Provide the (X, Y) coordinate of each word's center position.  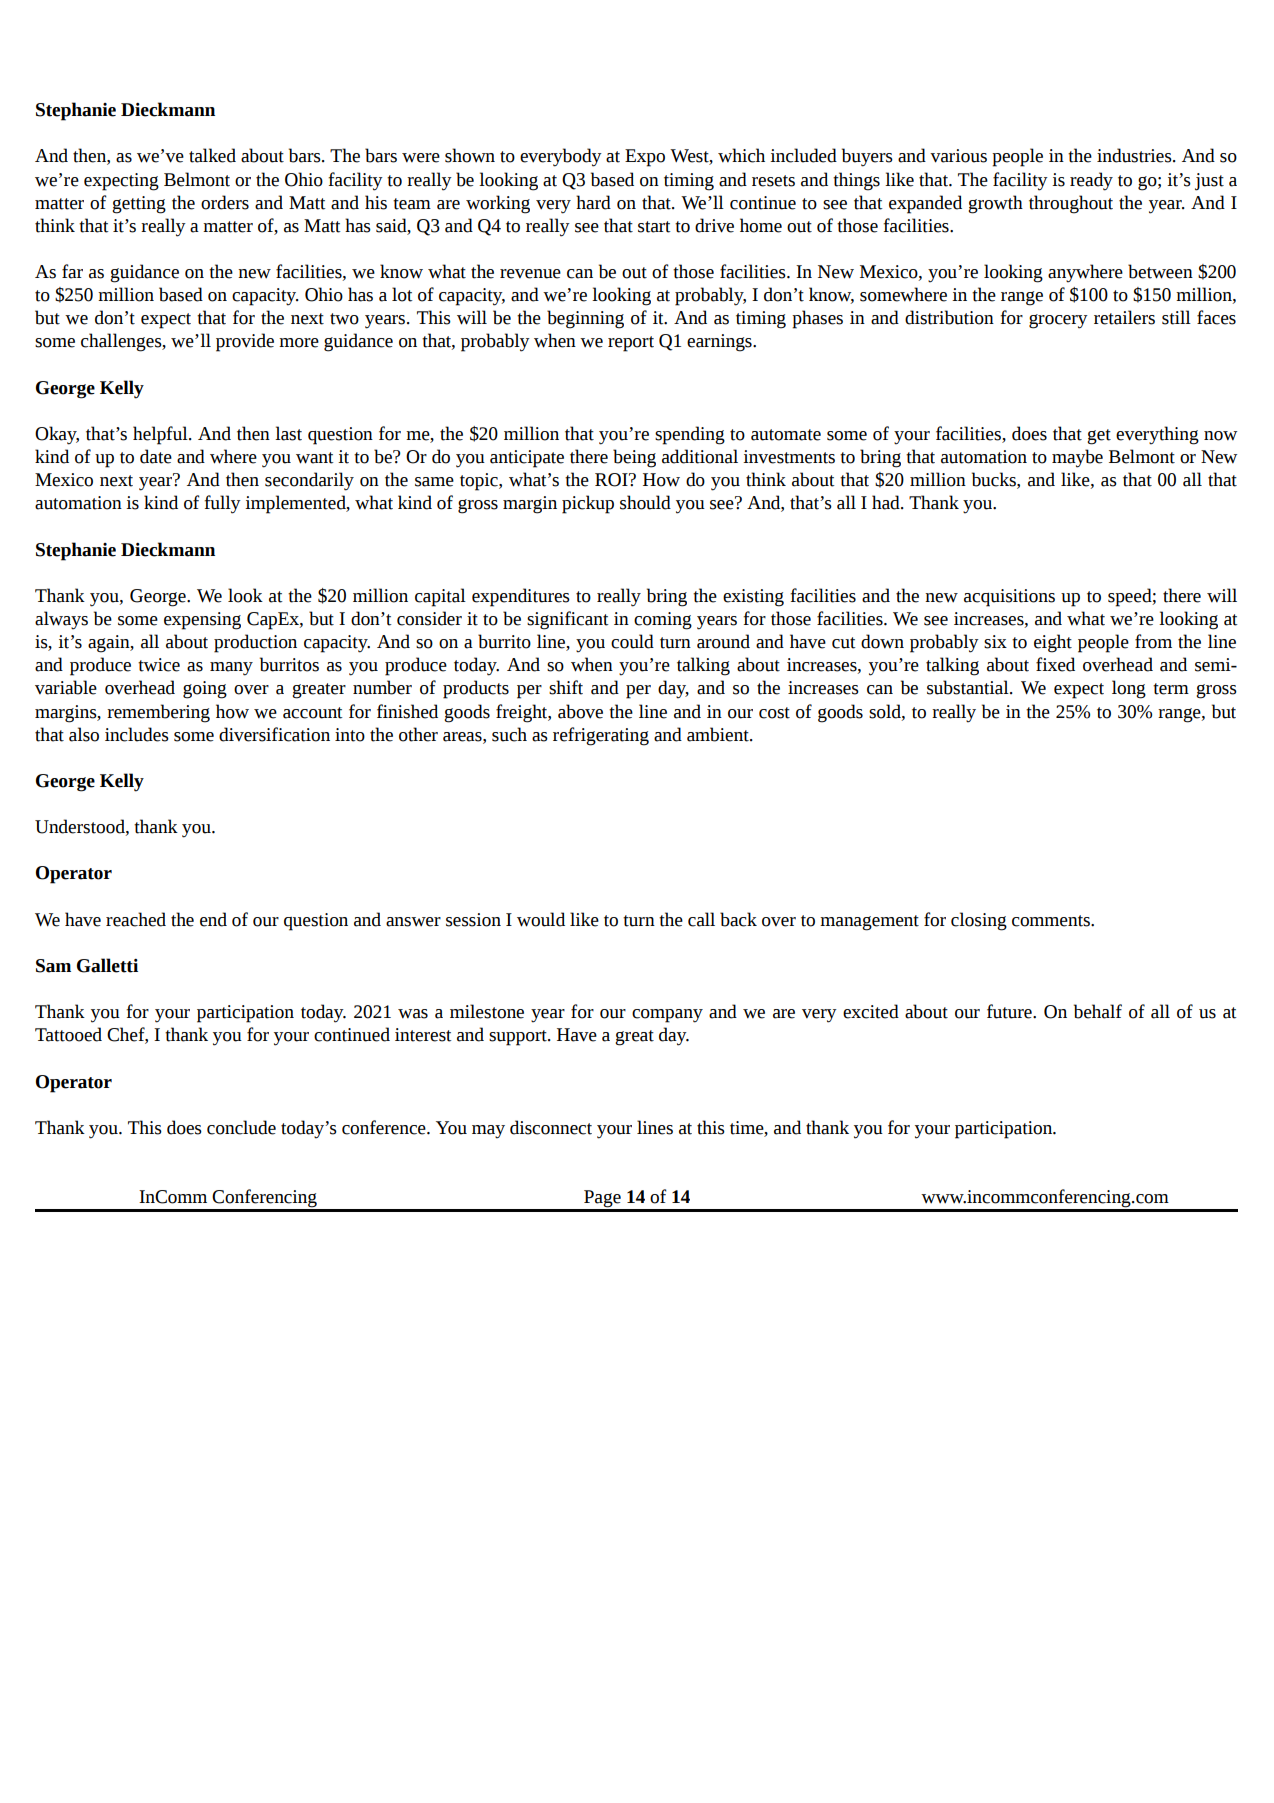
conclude (241, 1127)
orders (225, 202)
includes (137, 734)
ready (1091, 181)
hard (593, 202)
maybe (1077, 458)
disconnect (551, 1127)
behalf (1098, 1011)
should (645, 502)
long (1129, 689)
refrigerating (601, 736)
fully (222, 504)
